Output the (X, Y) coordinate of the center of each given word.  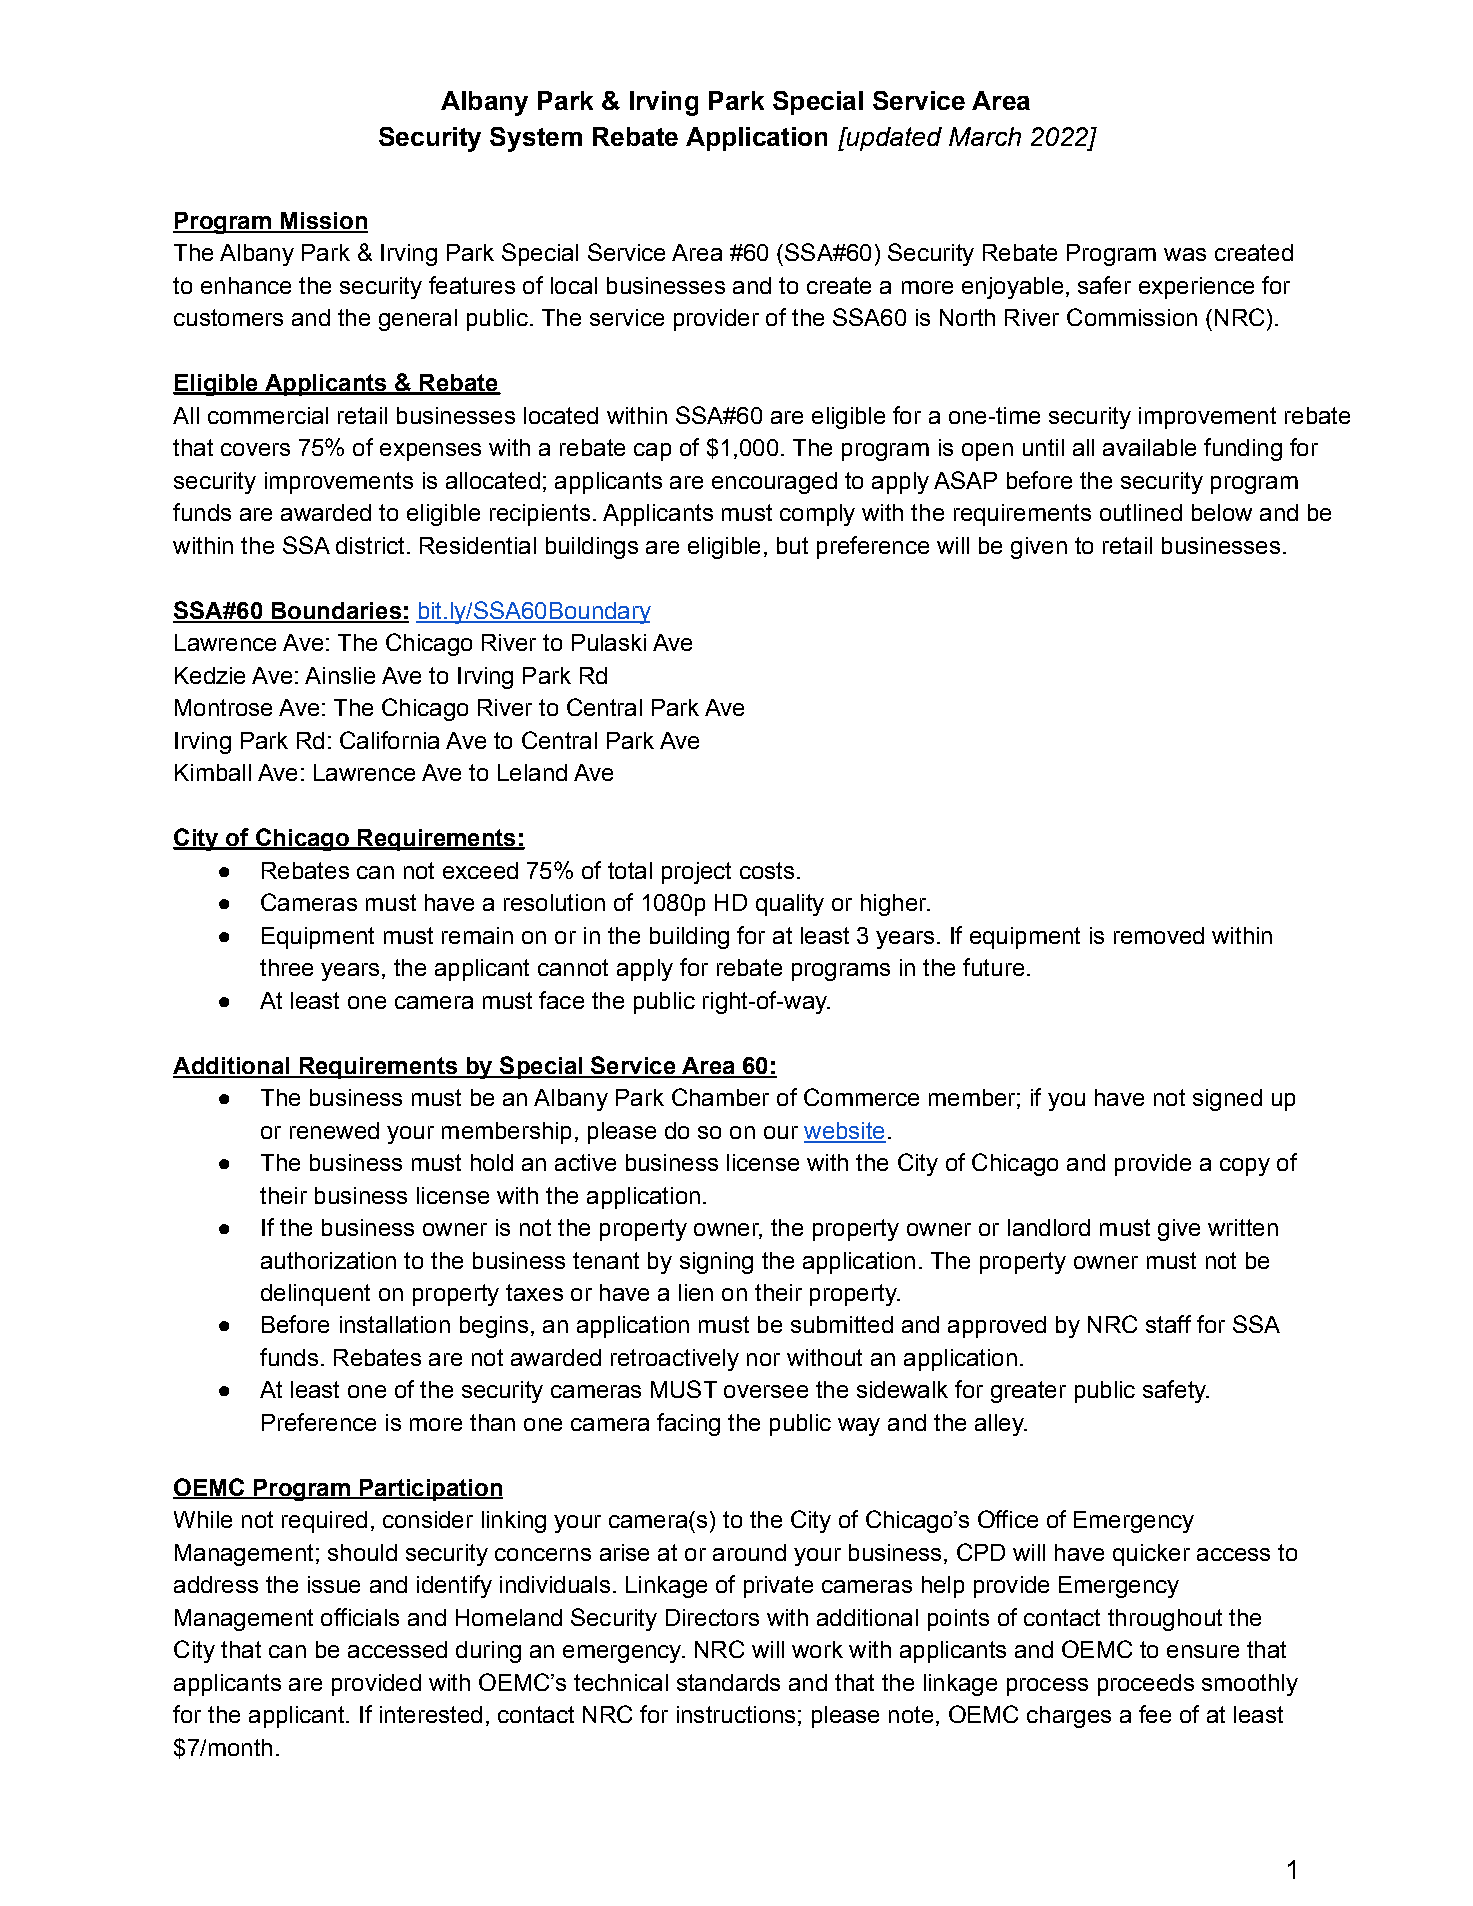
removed (1159, 935)
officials (360, 1617)
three (286, 967)
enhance (246, 285)
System (536, 139)
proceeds (1146, 1685)
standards (728, 1682)
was (1185, 254)
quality (790, 905)
